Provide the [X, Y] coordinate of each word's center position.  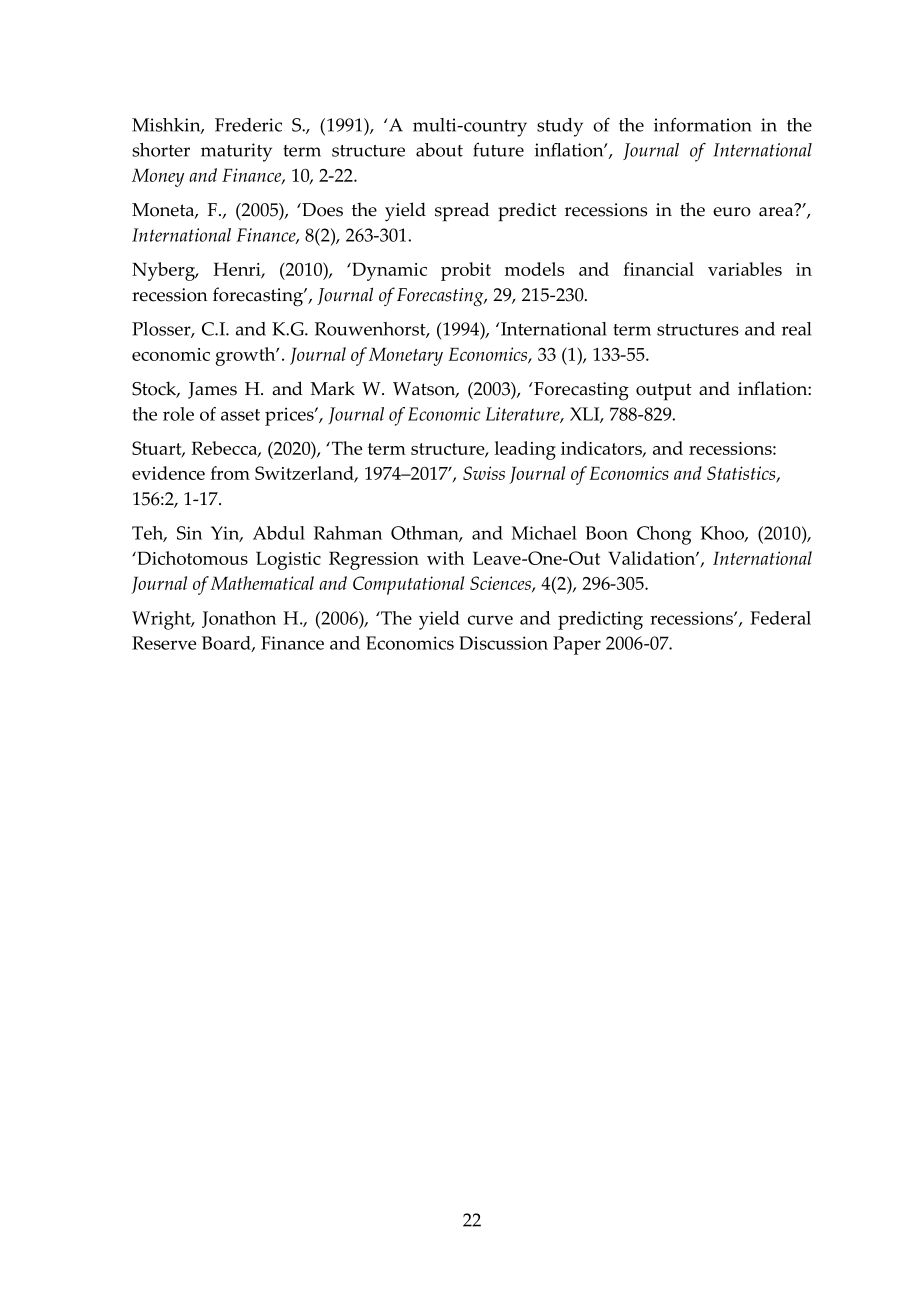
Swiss [484, 473]
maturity [236, 152]
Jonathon [239, 619]
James [212, 390]
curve [490, 620]
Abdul [279, 533]
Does [321, 210]
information [703, 124]
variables [745, 269]
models [534, 269]
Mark [333, 388]
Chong [664, 535]
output [664, 392]
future [498, 149]
